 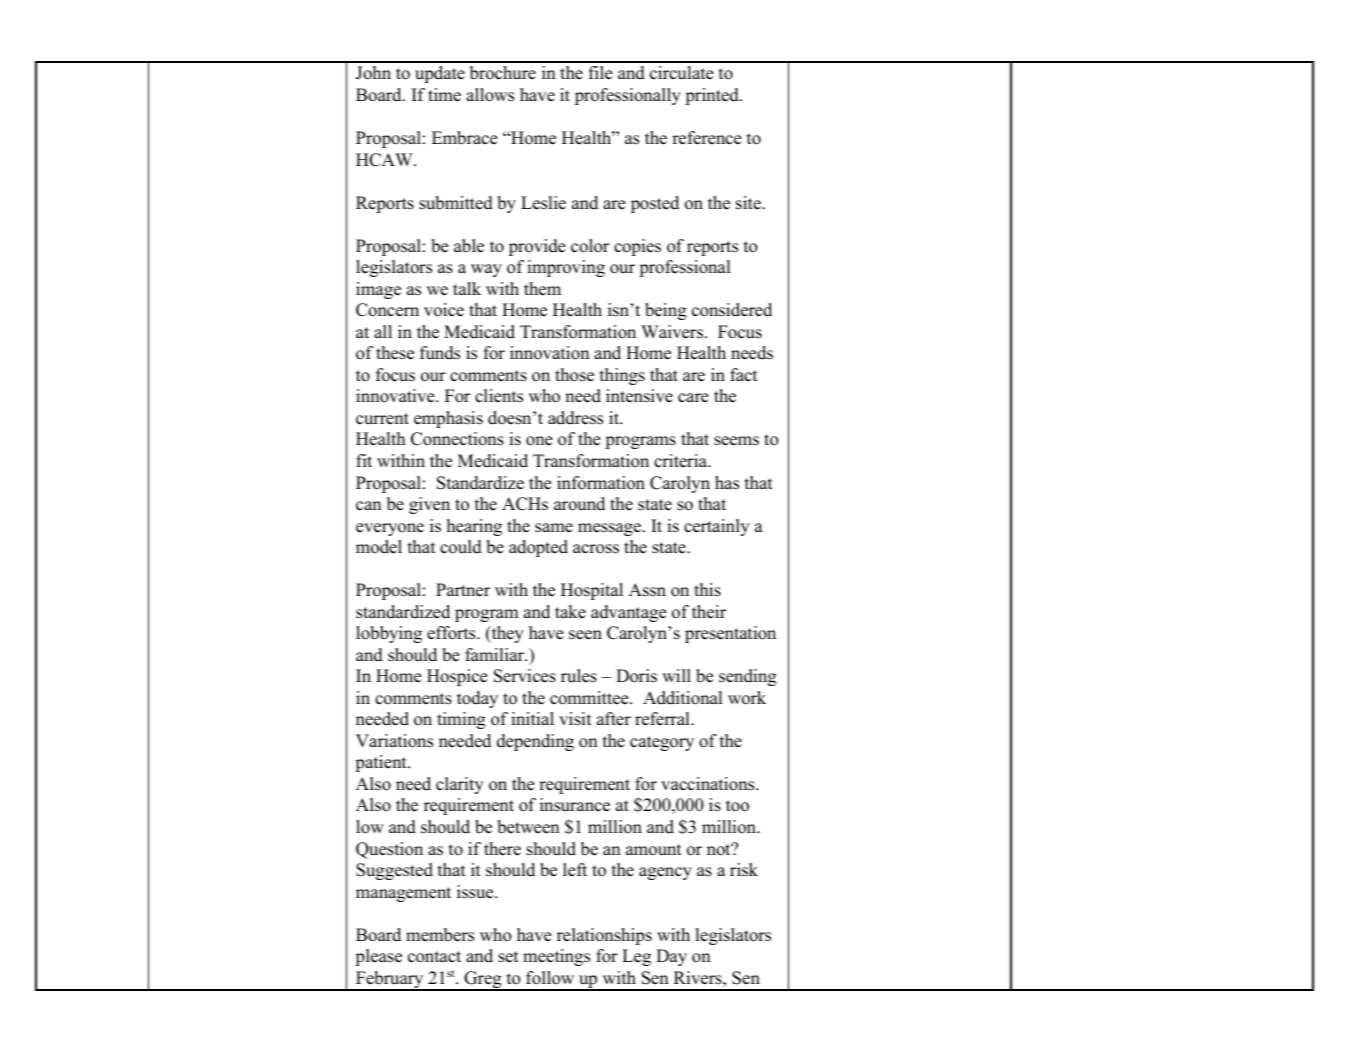 I want to click on vaccinations, so click(x=709, y=784).
